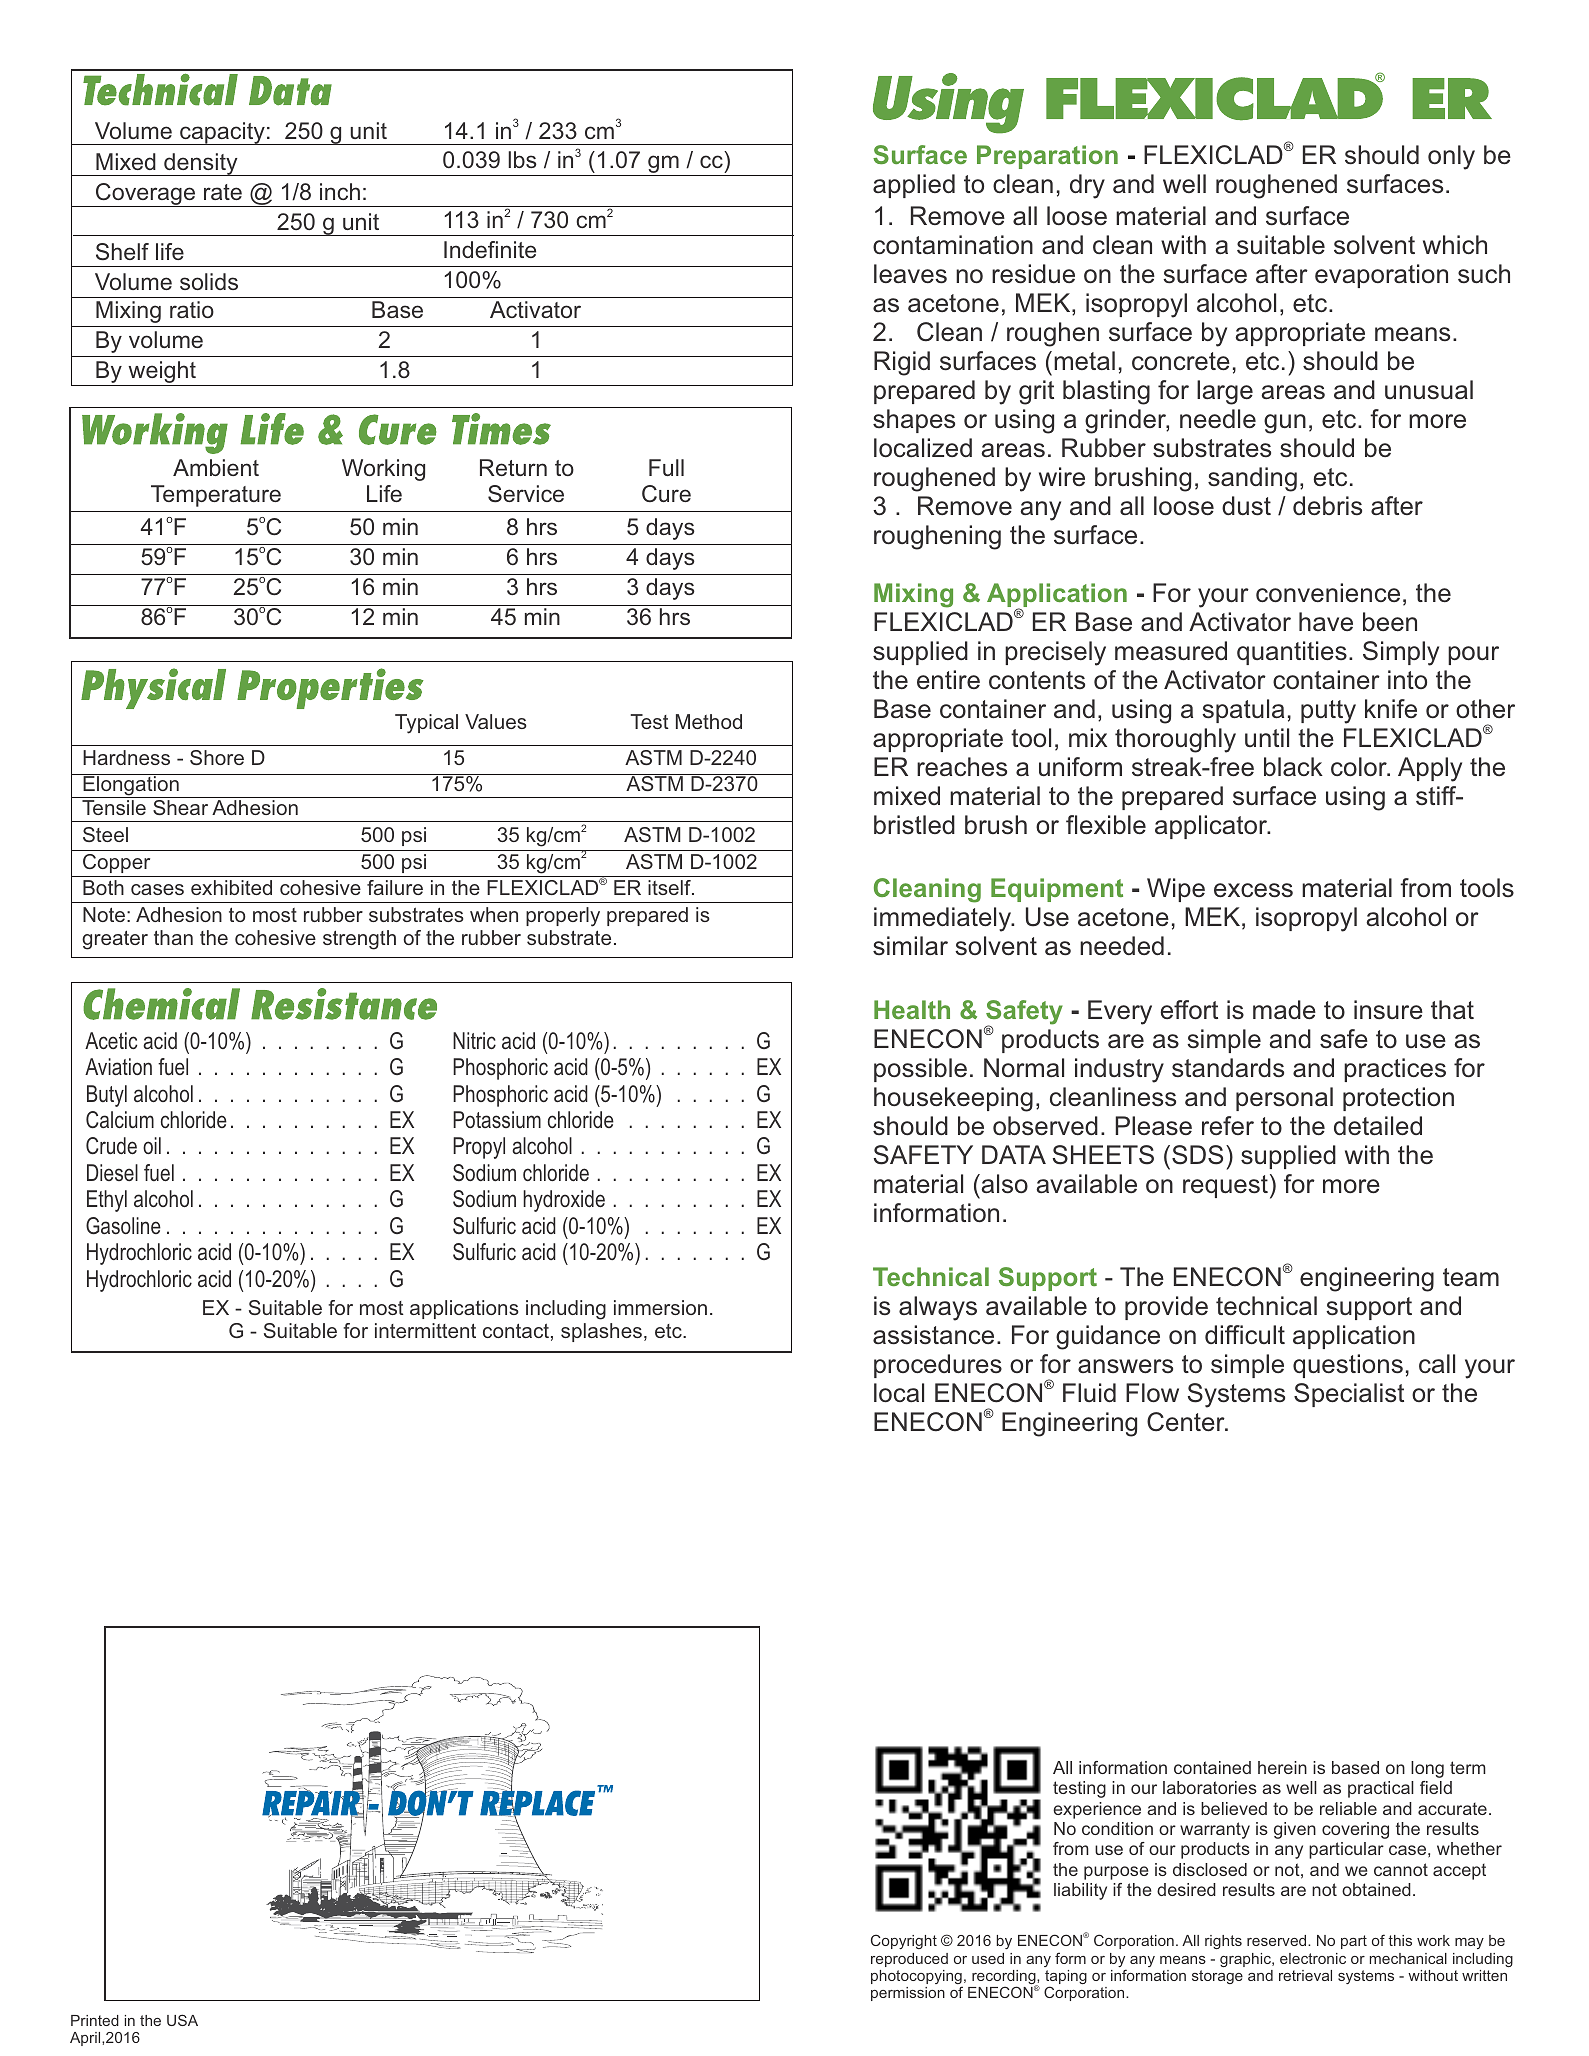 Image resolution: width=1589 pixels, height=2056 pixels. I want to click on have, so click(1326, 621).
